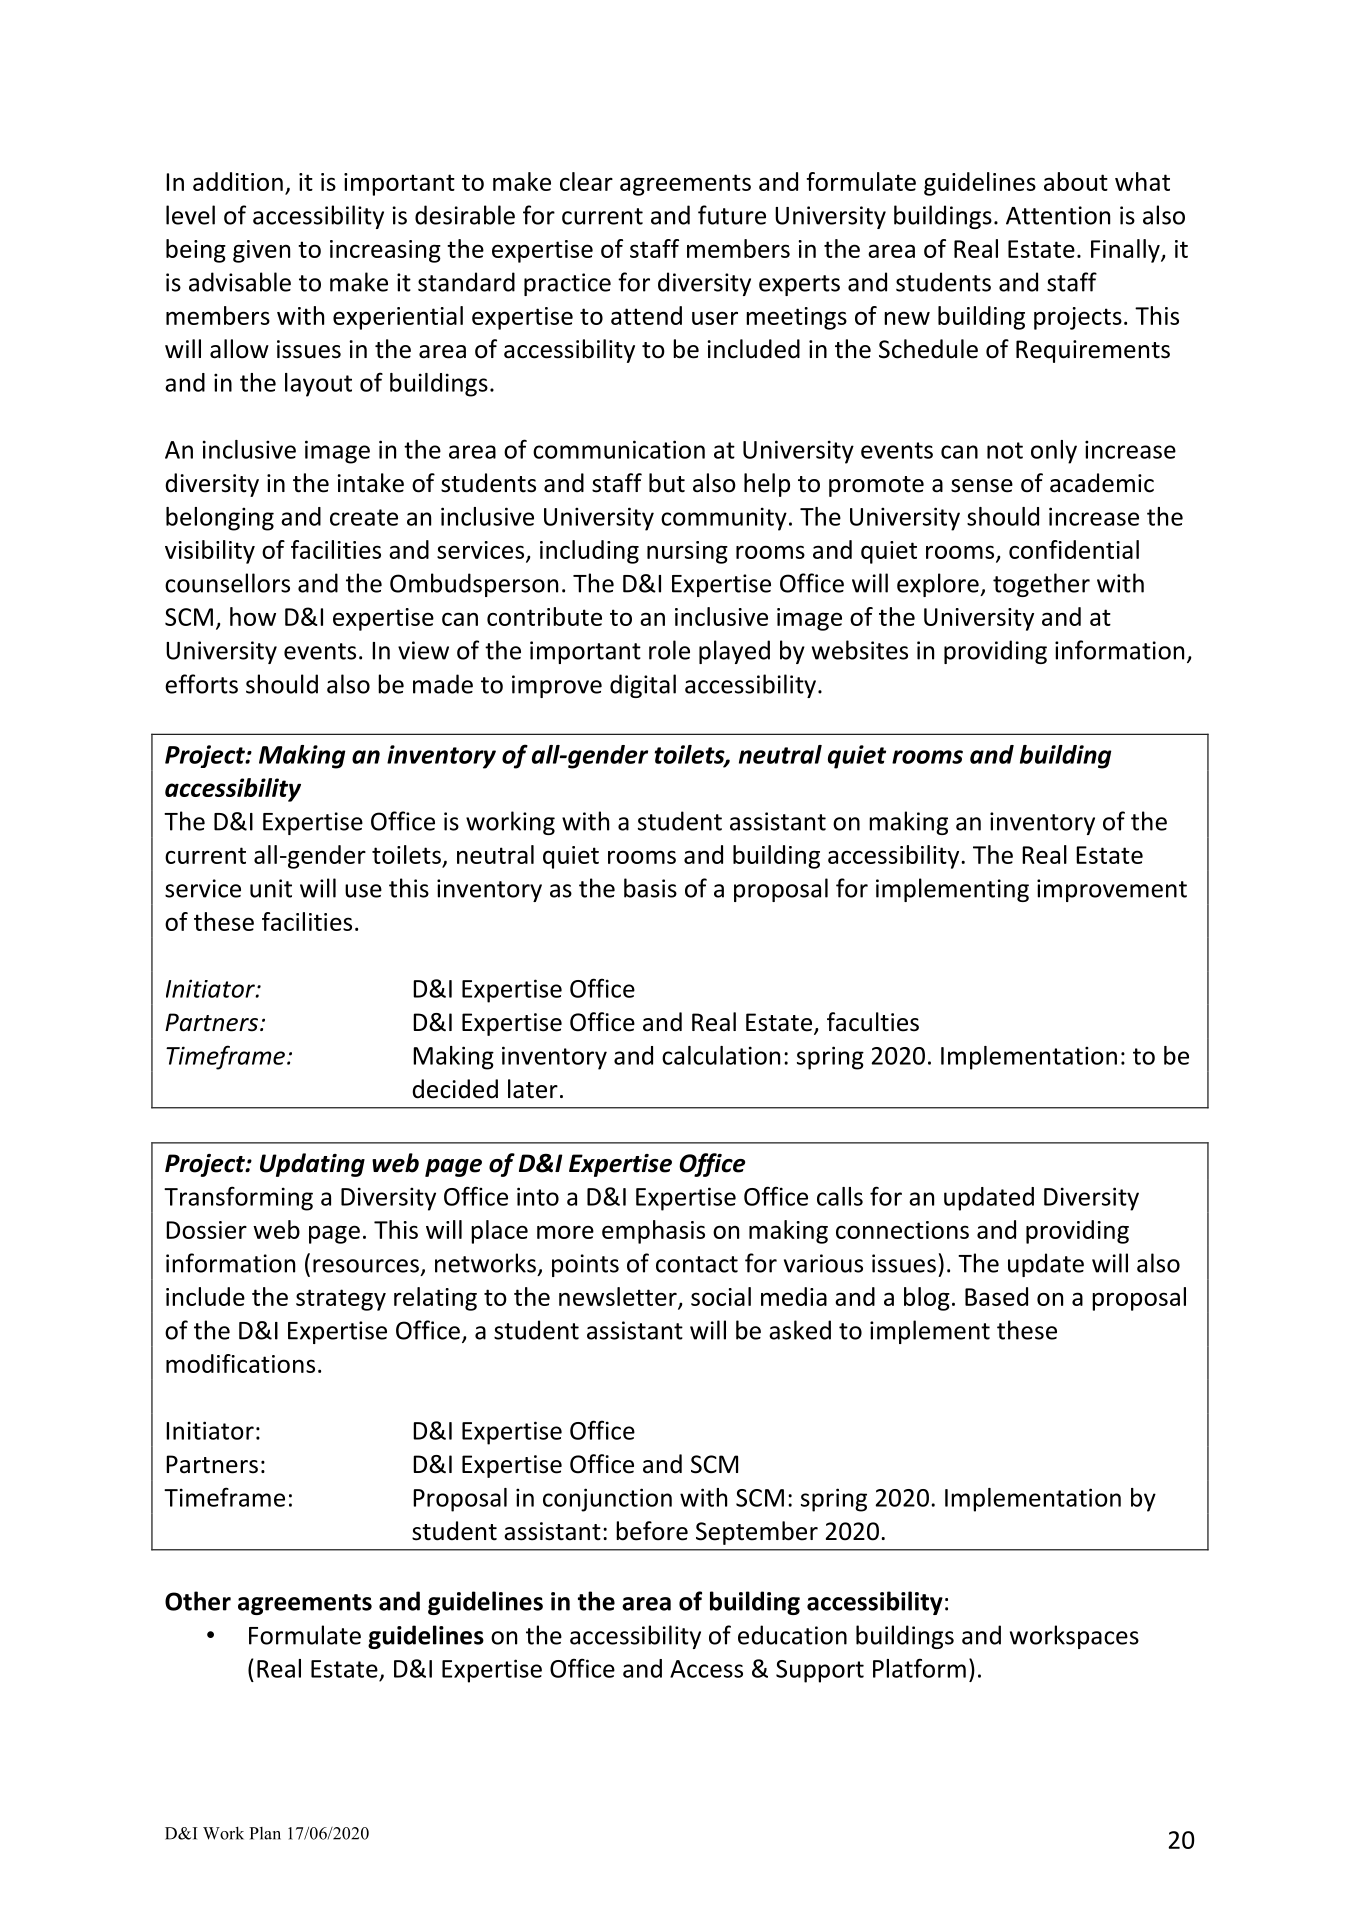 The width and height of the document is (1360, 1924). I want to click on future, so click(732, 215).
